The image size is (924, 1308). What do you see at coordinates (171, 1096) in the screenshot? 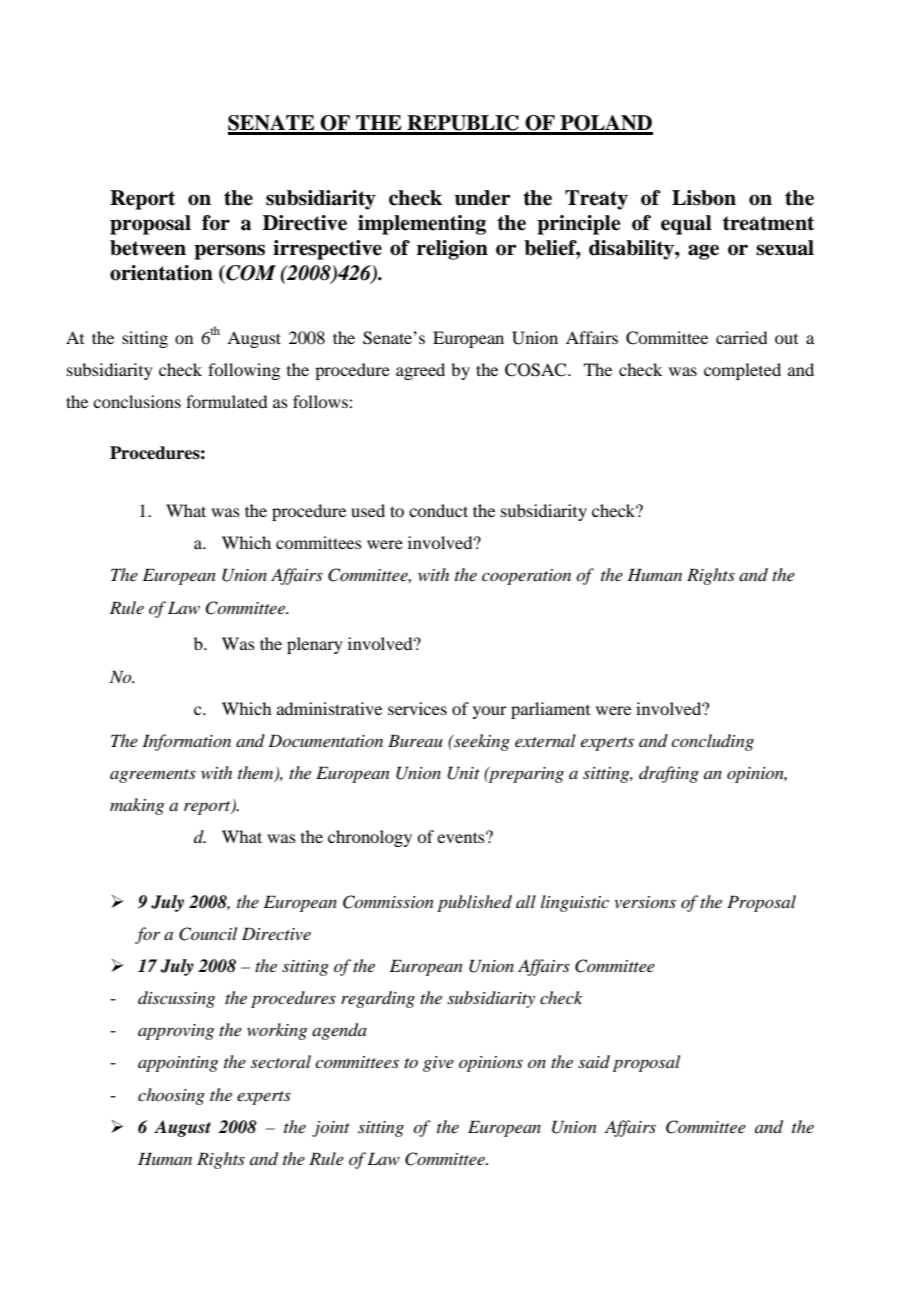
I see `choosing` at bounding box center [171, 1096].
